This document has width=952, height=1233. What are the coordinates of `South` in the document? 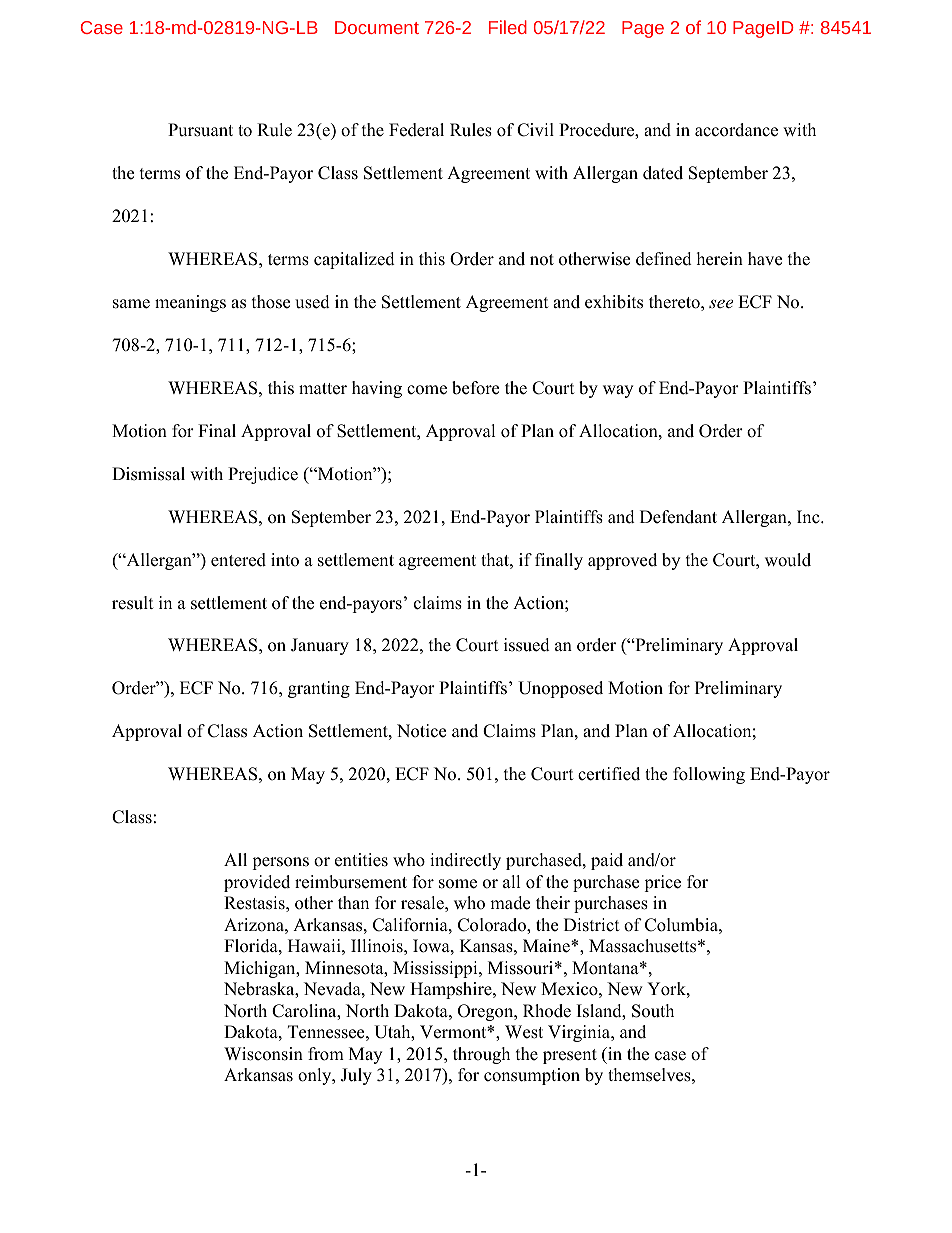 It's located at (653, 1011).
